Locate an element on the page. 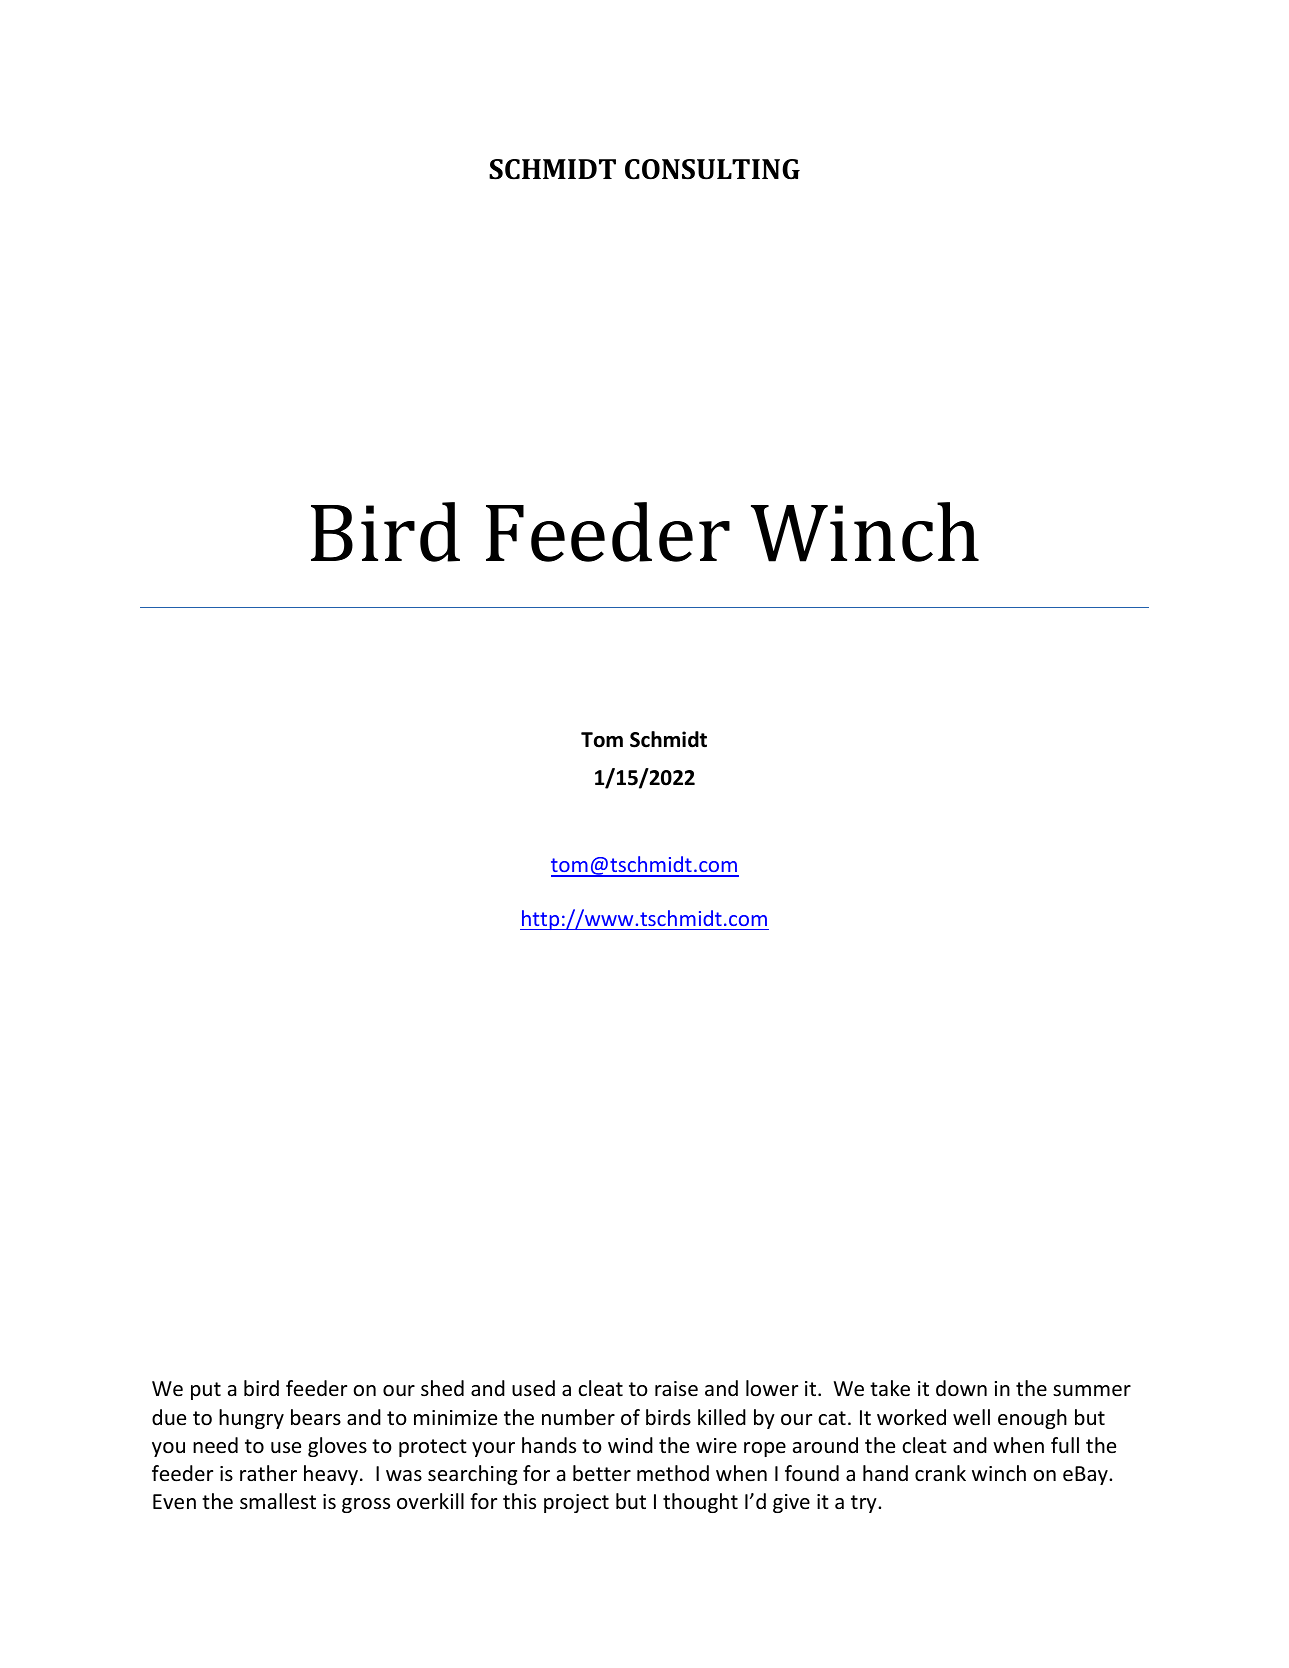 Image resolution: width=1289 pixels, height=1668 pixels. CONSULTING is located at coordinates (712, 169).
